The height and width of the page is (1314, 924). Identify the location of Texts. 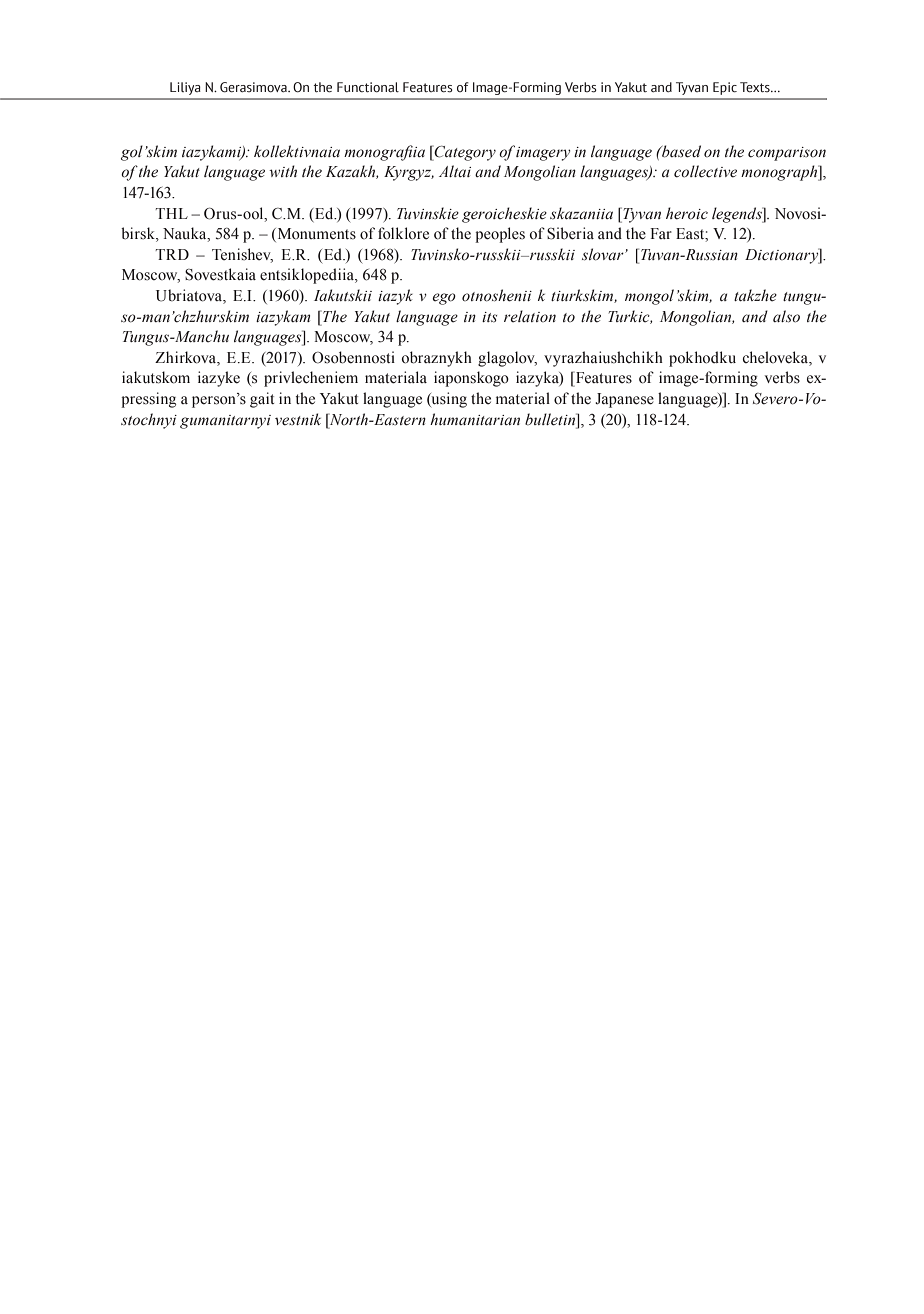
(756, 87).
